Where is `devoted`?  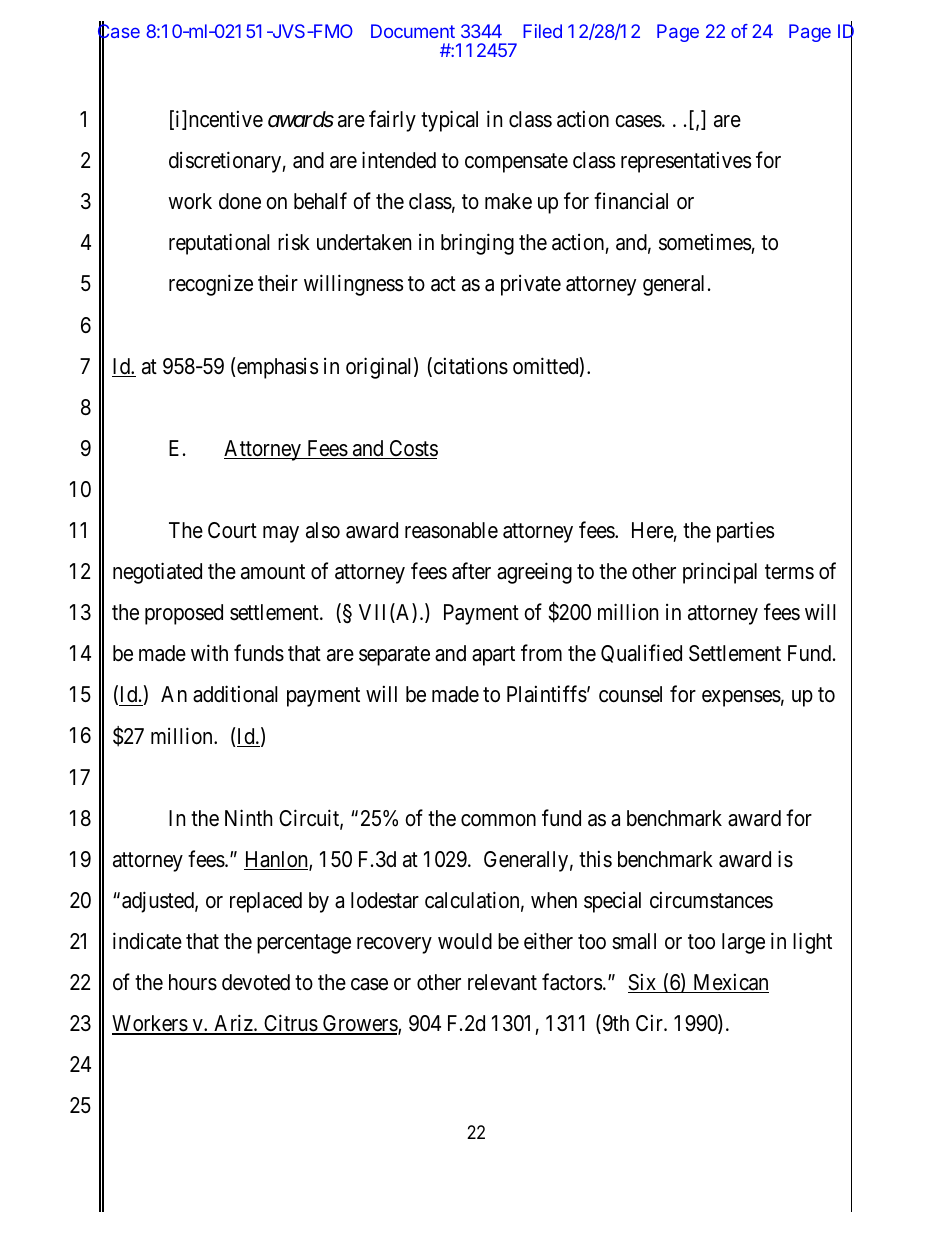 devoted is located at coordinates (256, 982).
